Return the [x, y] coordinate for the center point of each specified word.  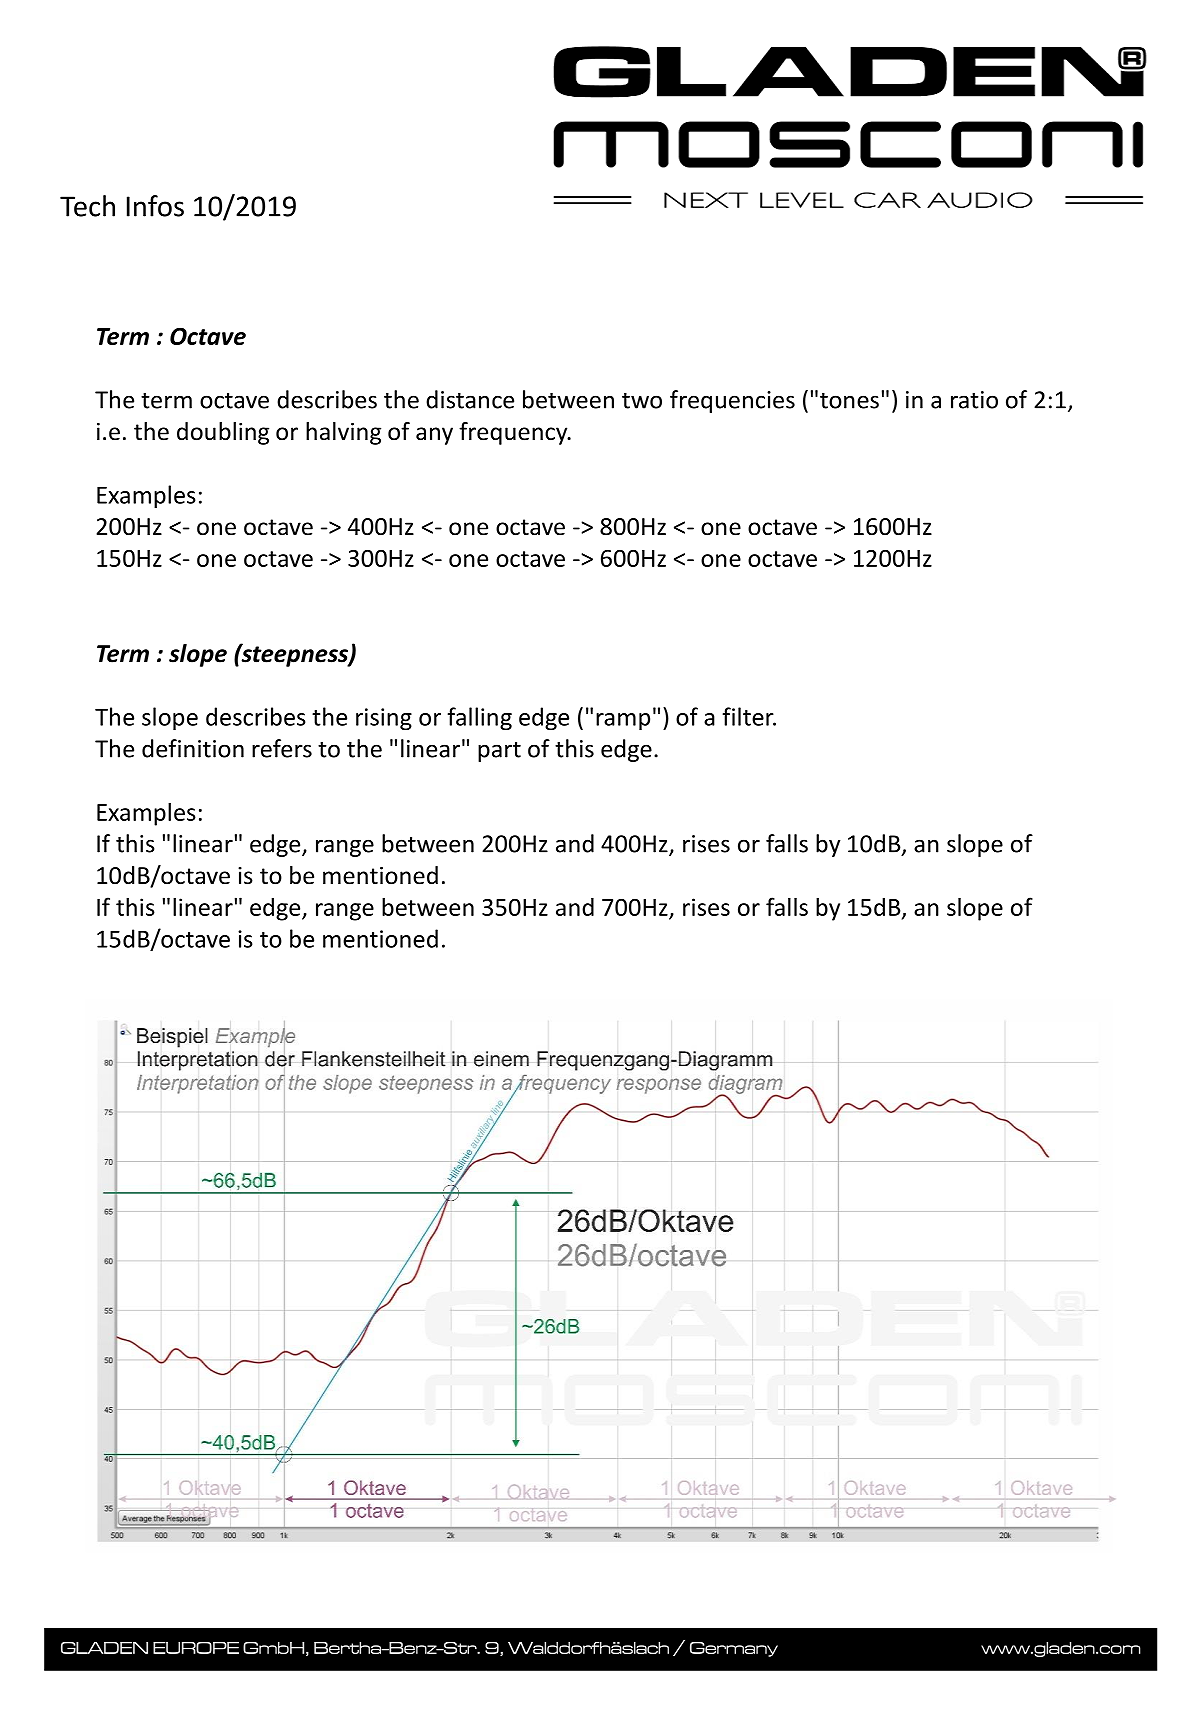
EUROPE [196, 1648]
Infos [155, 206]
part [499, 752]
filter [749, 716]
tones [849, 401]
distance [470, 399]
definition [193, 748]
